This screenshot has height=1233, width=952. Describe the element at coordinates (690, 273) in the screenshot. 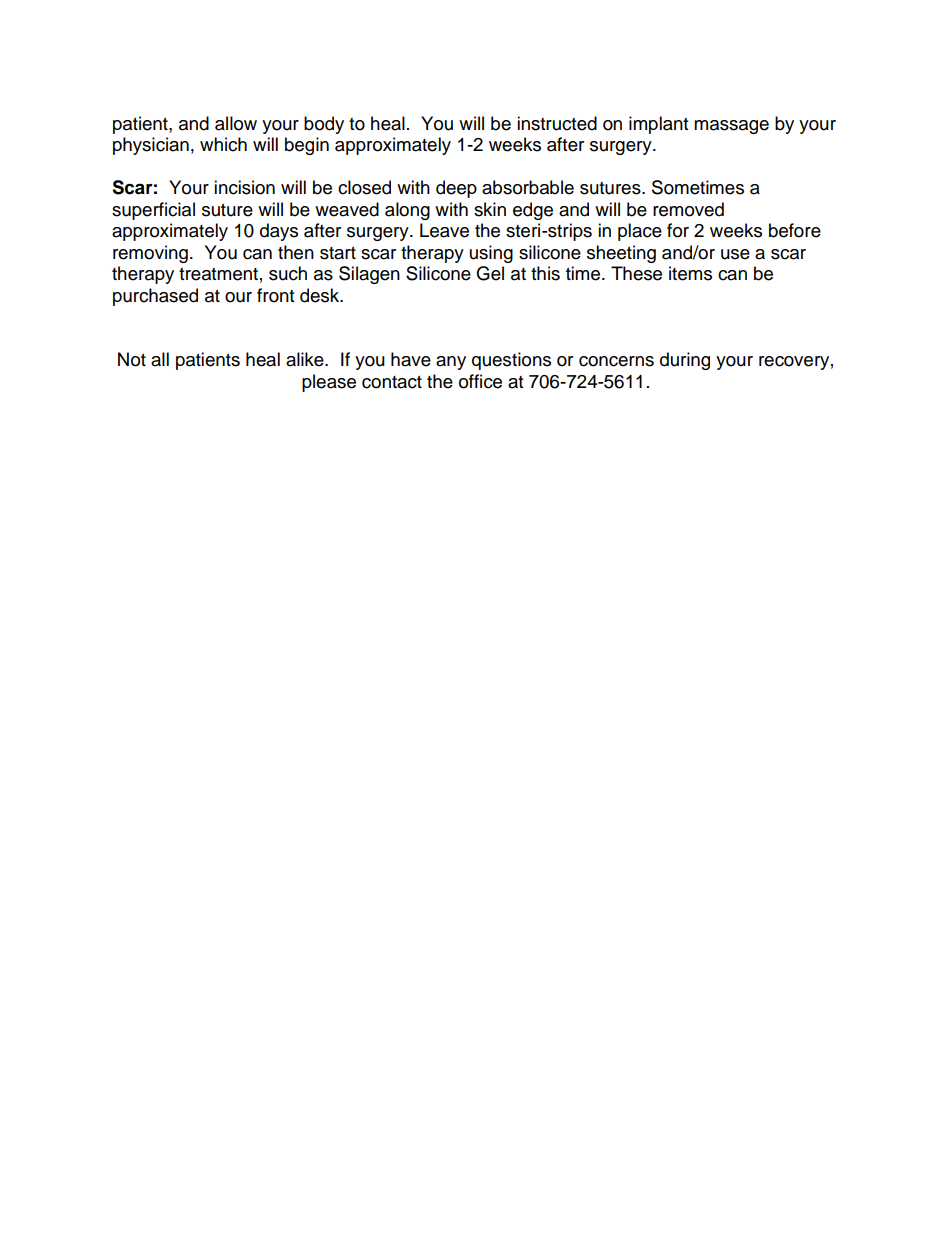

I see `items` at that location.
